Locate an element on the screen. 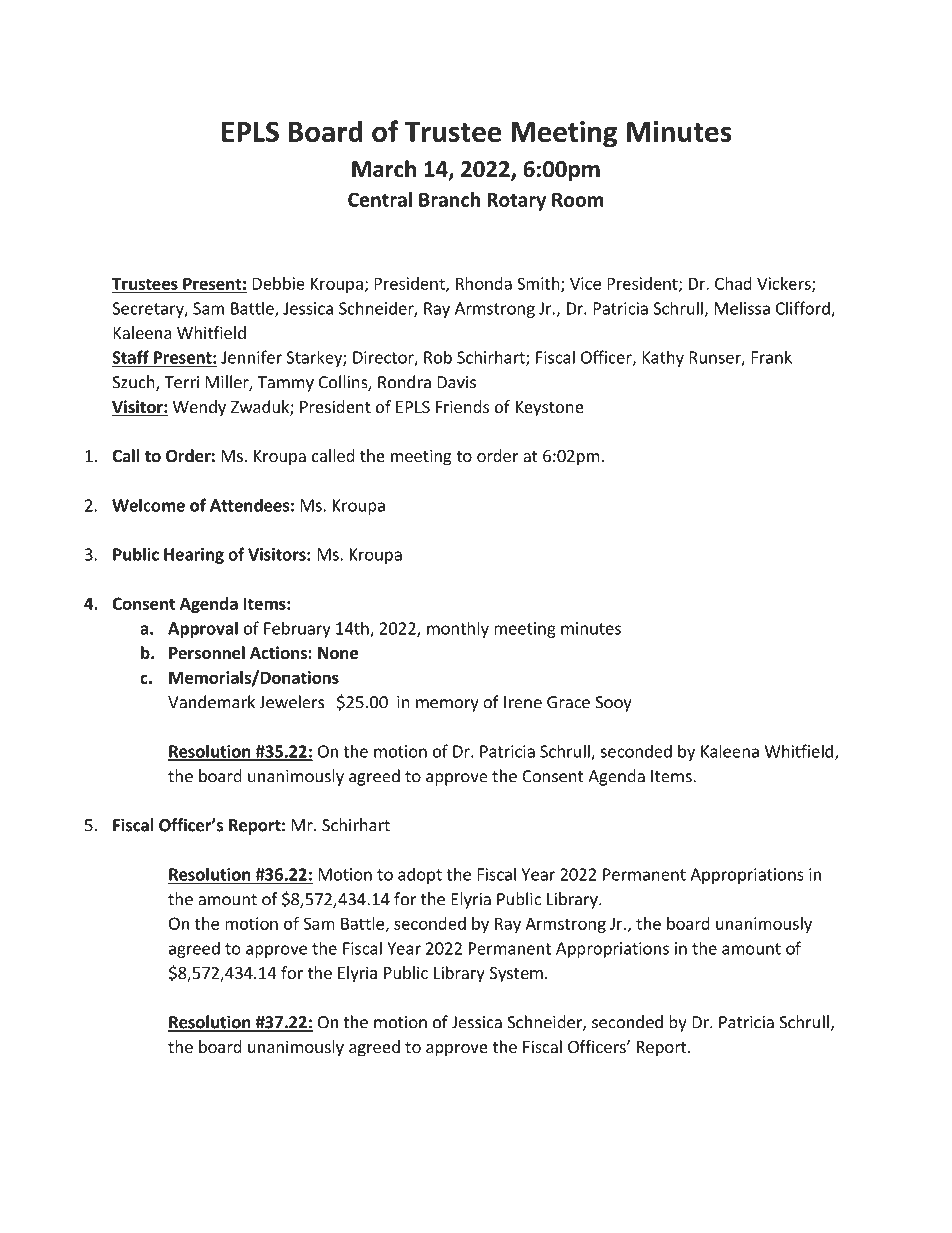  monthly is located at coordinates (458, 629).
